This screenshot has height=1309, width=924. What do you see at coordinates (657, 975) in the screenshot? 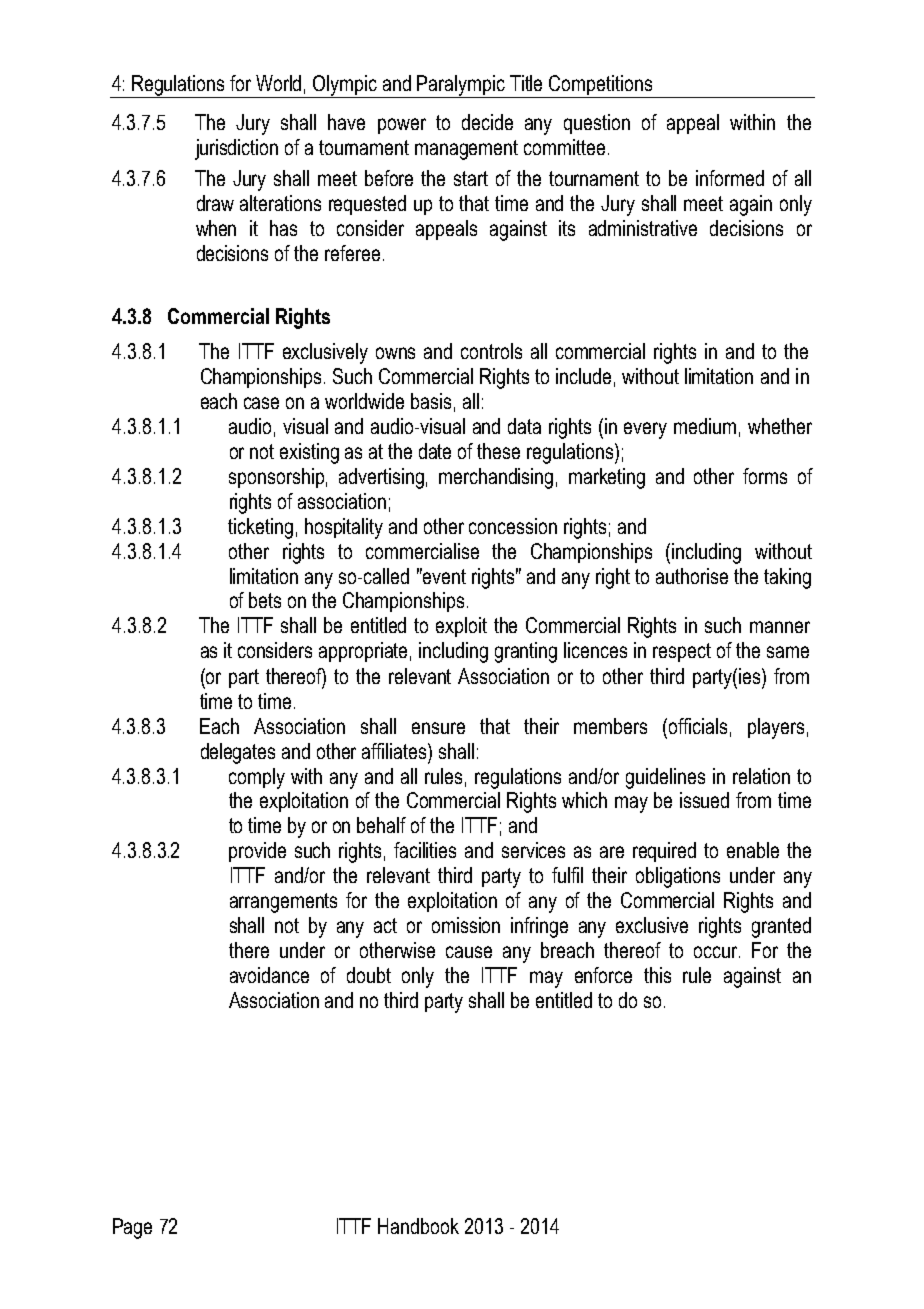
I see `this` at bounding box center [657, 975].
